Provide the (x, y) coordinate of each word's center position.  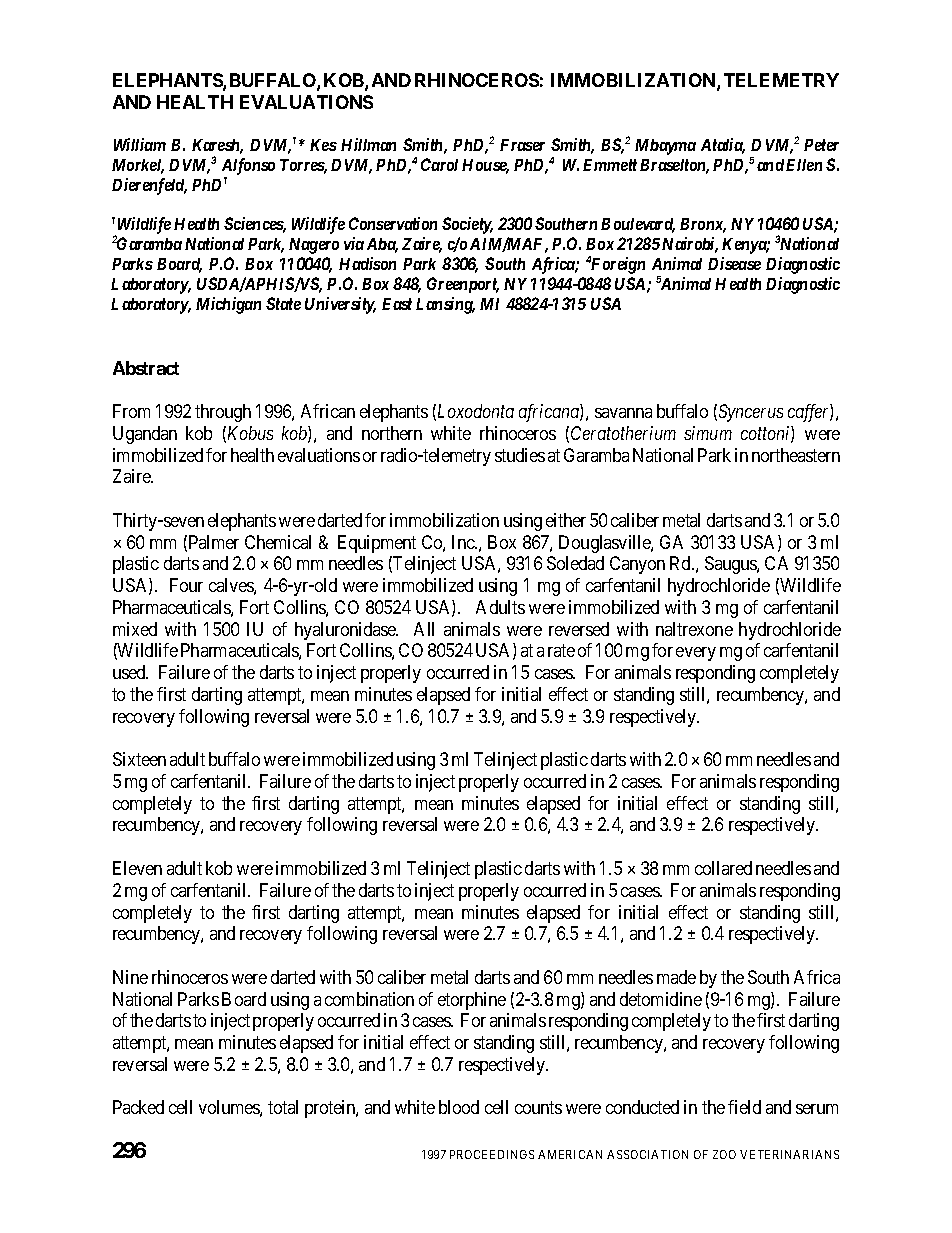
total (283, 1107)
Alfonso (248, 166)
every (696, 654)
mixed (135, 629)
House (485, 166)
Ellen (804, 165)
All (424, 629)
